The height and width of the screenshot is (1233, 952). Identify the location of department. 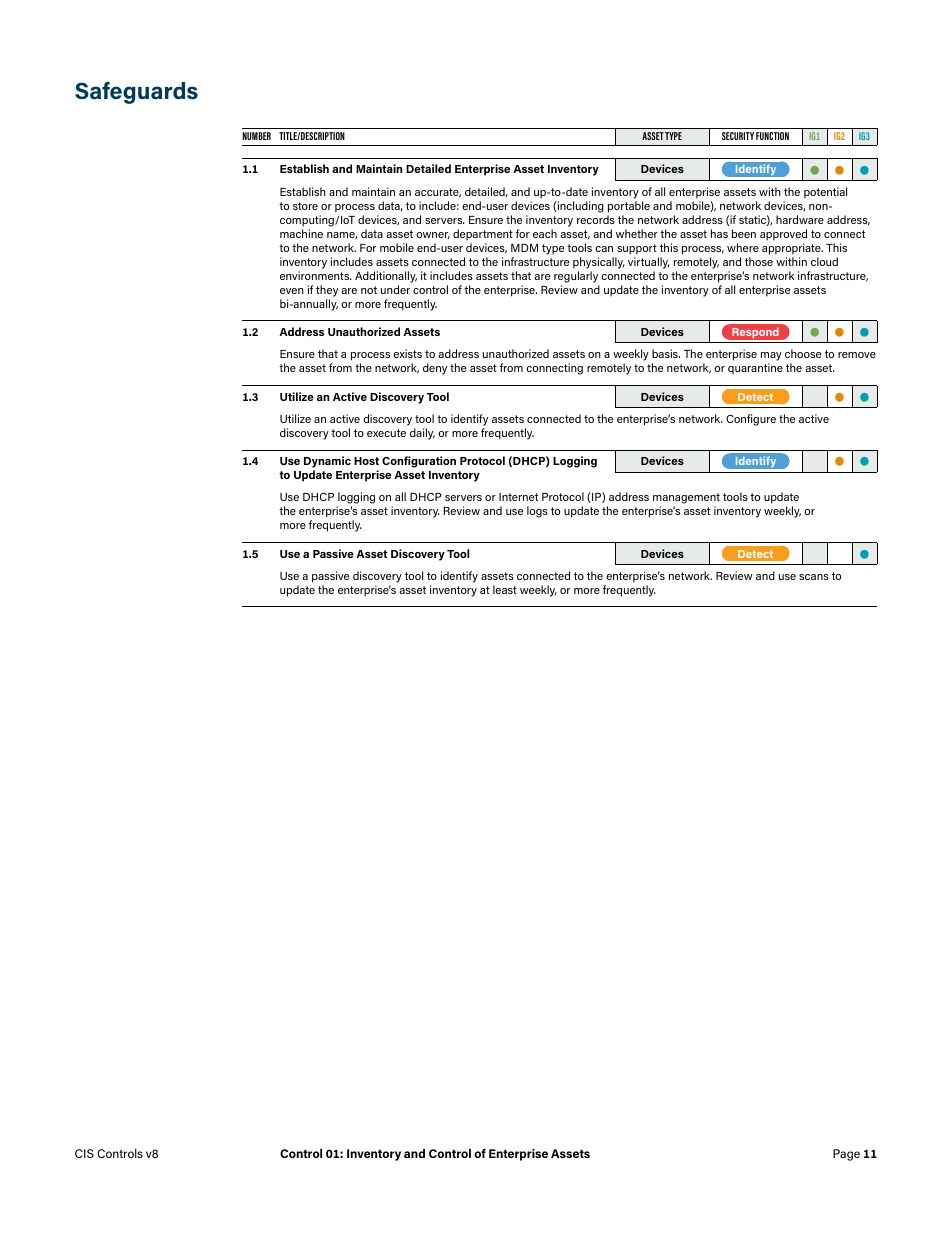
(483, 235).
